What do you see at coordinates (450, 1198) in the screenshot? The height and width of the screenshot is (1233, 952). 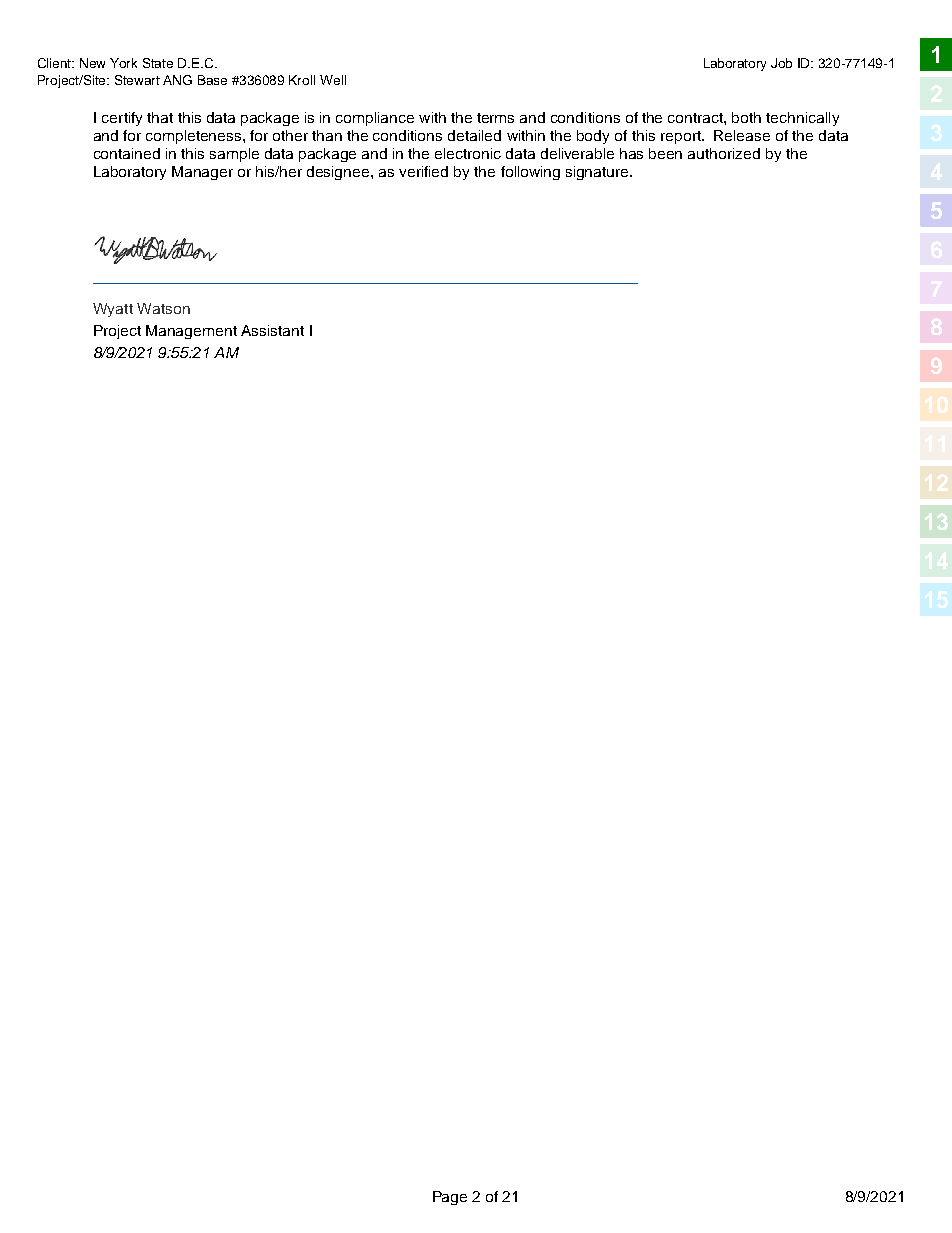 I see `Page` at bounding box center [450, 1198].
